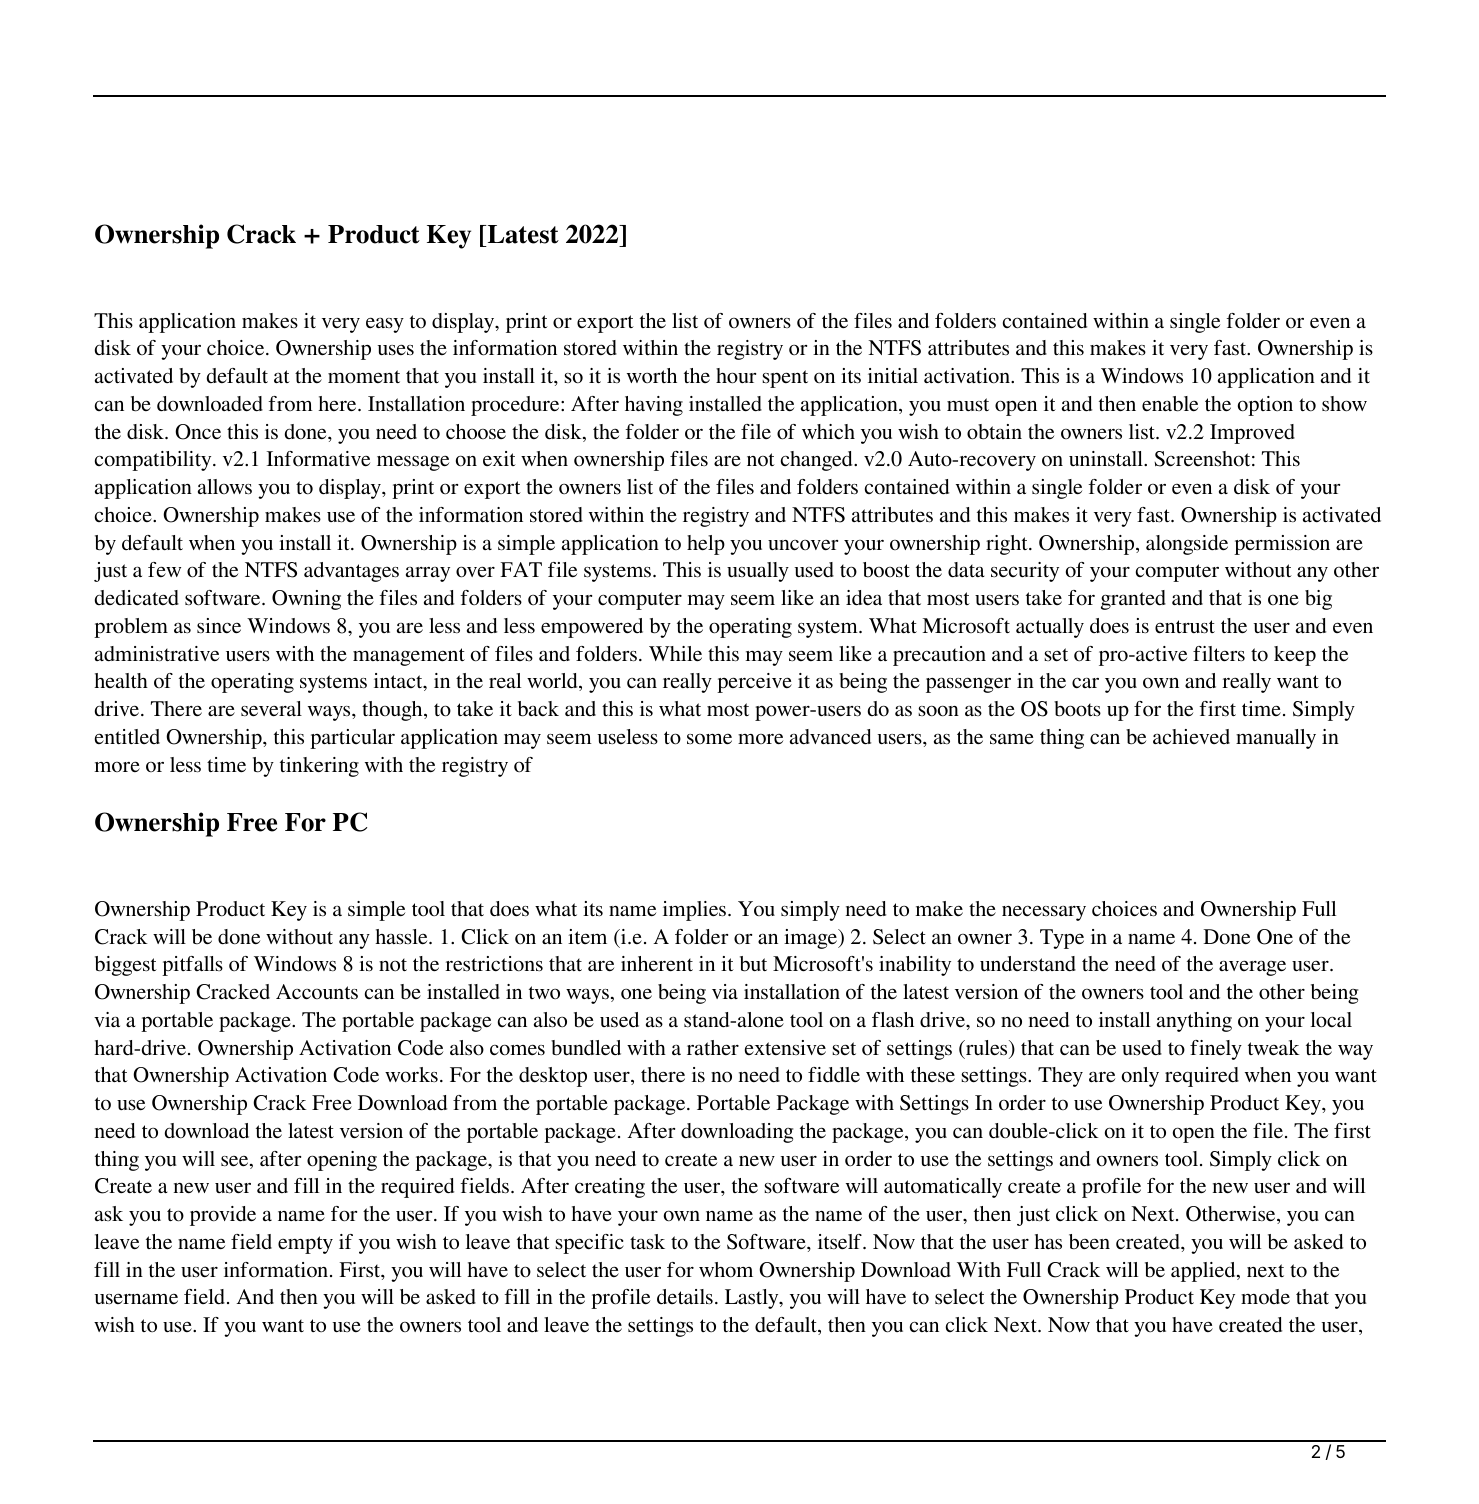 This image has height=1504, width=1479. Describe the element at coordinates (305, 1245) in the image. I see `empty` at that location.
